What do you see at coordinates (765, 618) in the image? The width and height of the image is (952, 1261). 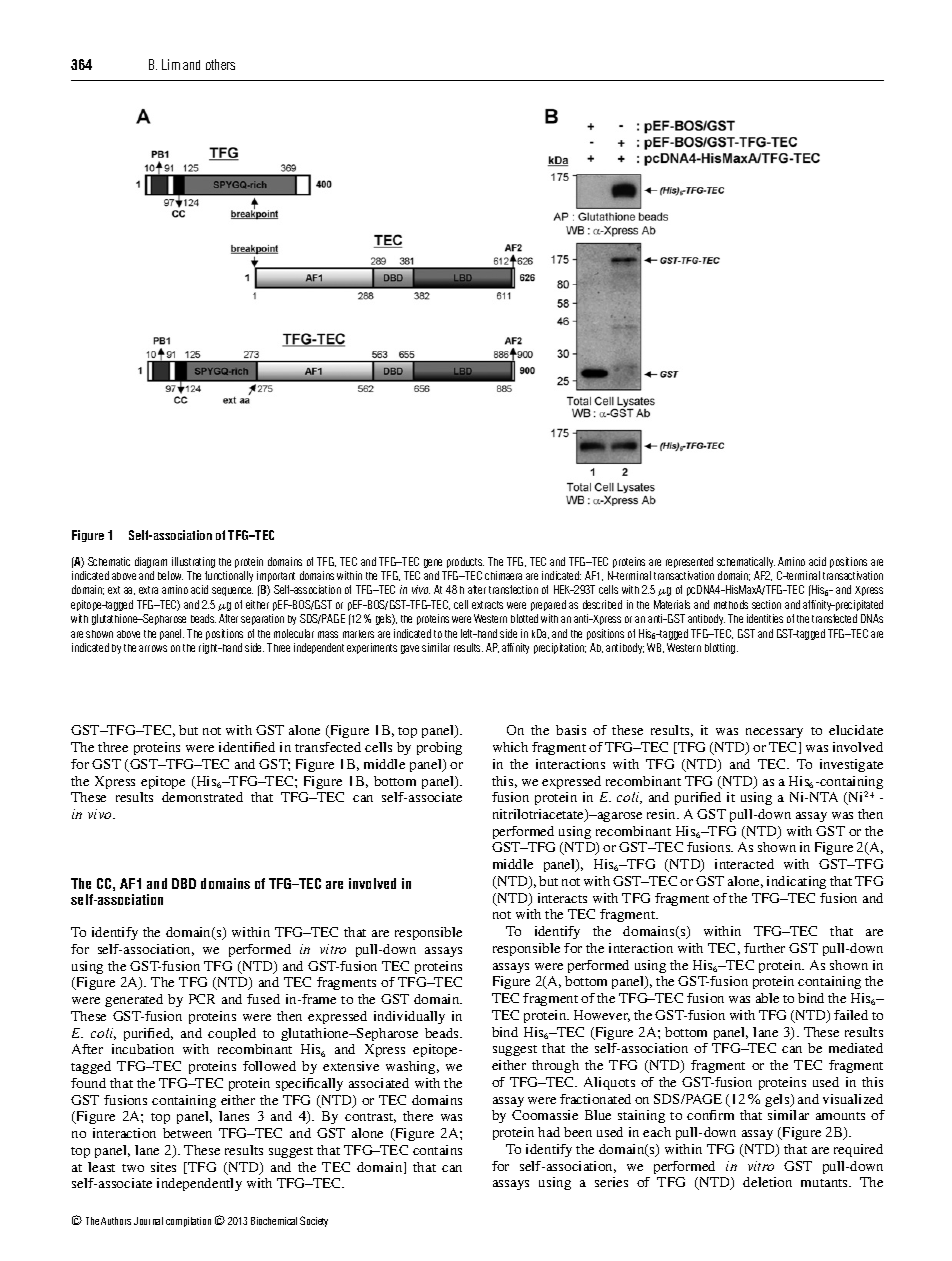 I see `identities` at bounding box center [765, 618].
